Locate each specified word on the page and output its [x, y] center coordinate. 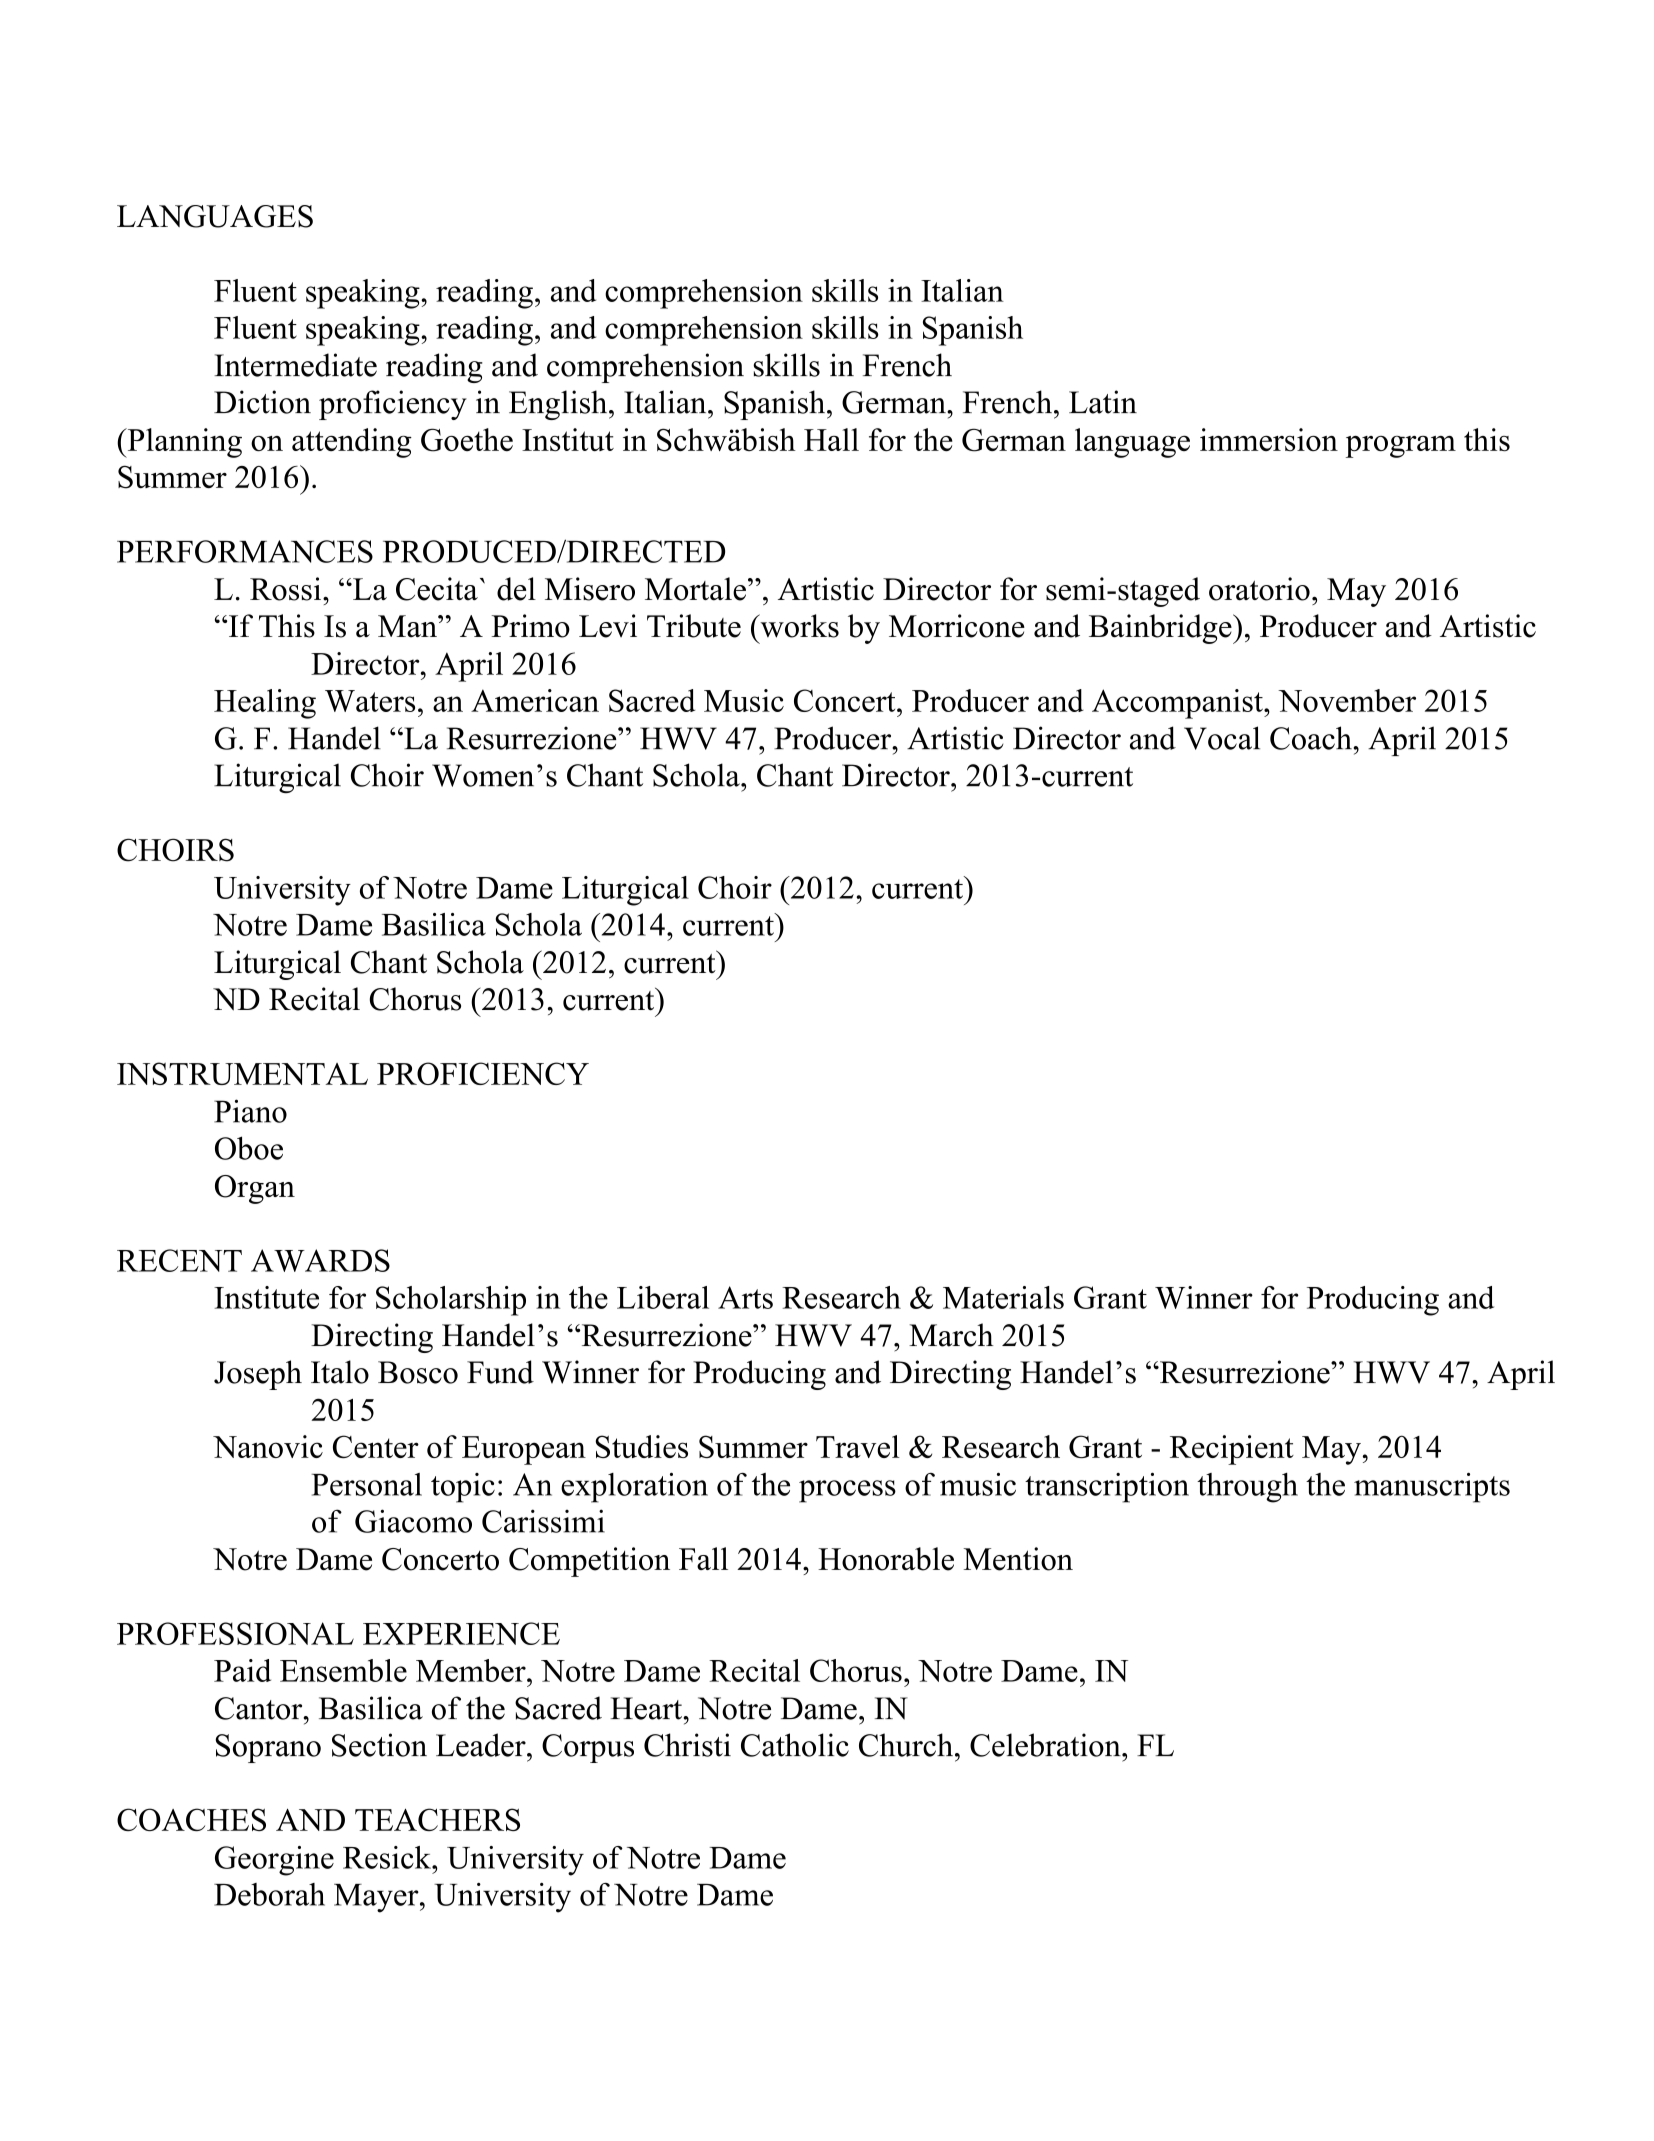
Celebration [1046, 1745]
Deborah [269, 1894]
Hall [831, 439]
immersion [1269, 439]
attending [352, 443]
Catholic [795, 1745]
